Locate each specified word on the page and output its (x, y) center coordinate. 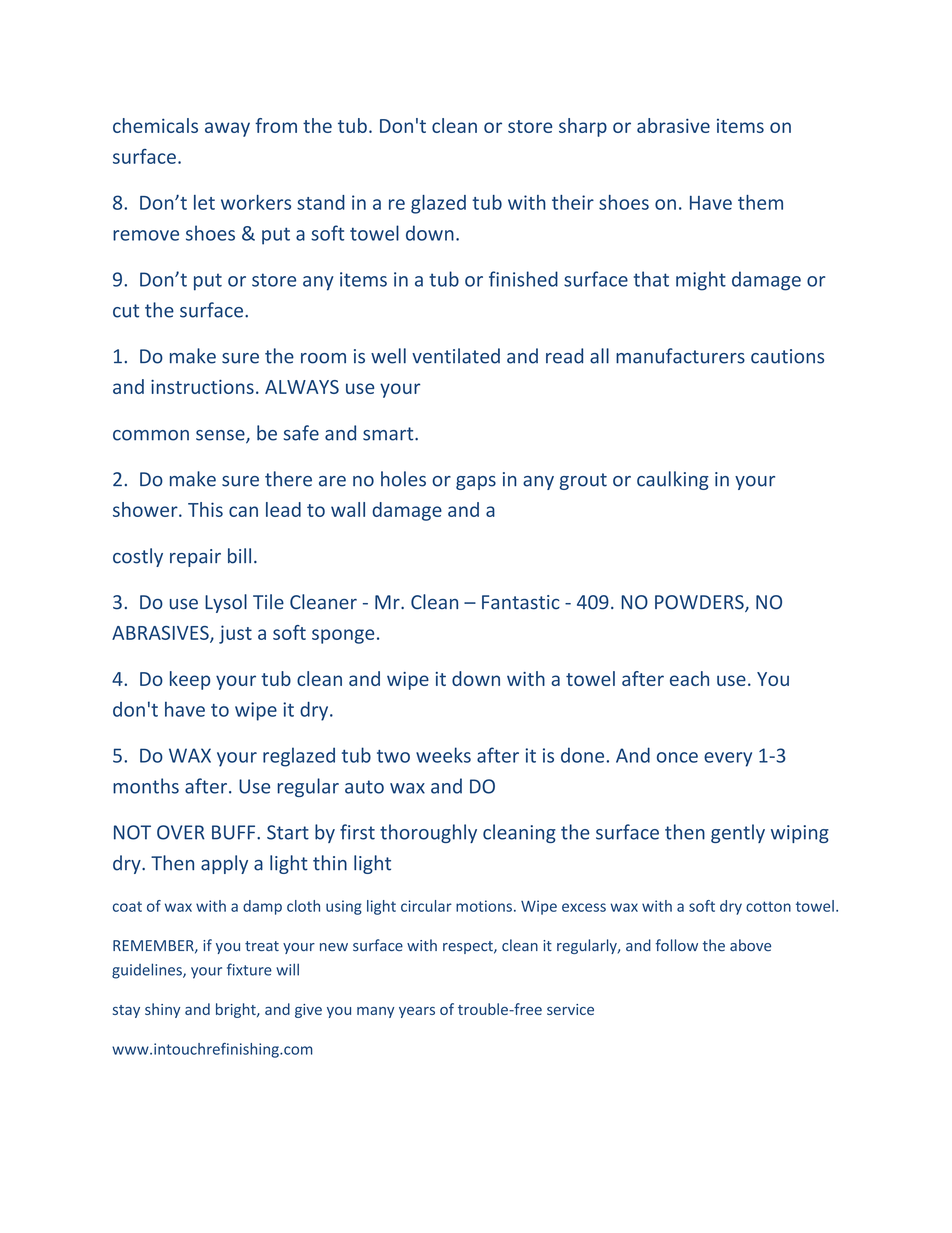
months (146, 786)
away (227, 129)
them (760, 202)
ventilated (456, 356)
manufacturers (680, 356)
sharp (583, 127)
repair (195, 558)
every (728, 759)
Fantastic (521, 602)
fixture (249, 969)
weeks (443, 755)
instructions (202, 387)
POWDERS (700, 603)
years (417, 1012)
